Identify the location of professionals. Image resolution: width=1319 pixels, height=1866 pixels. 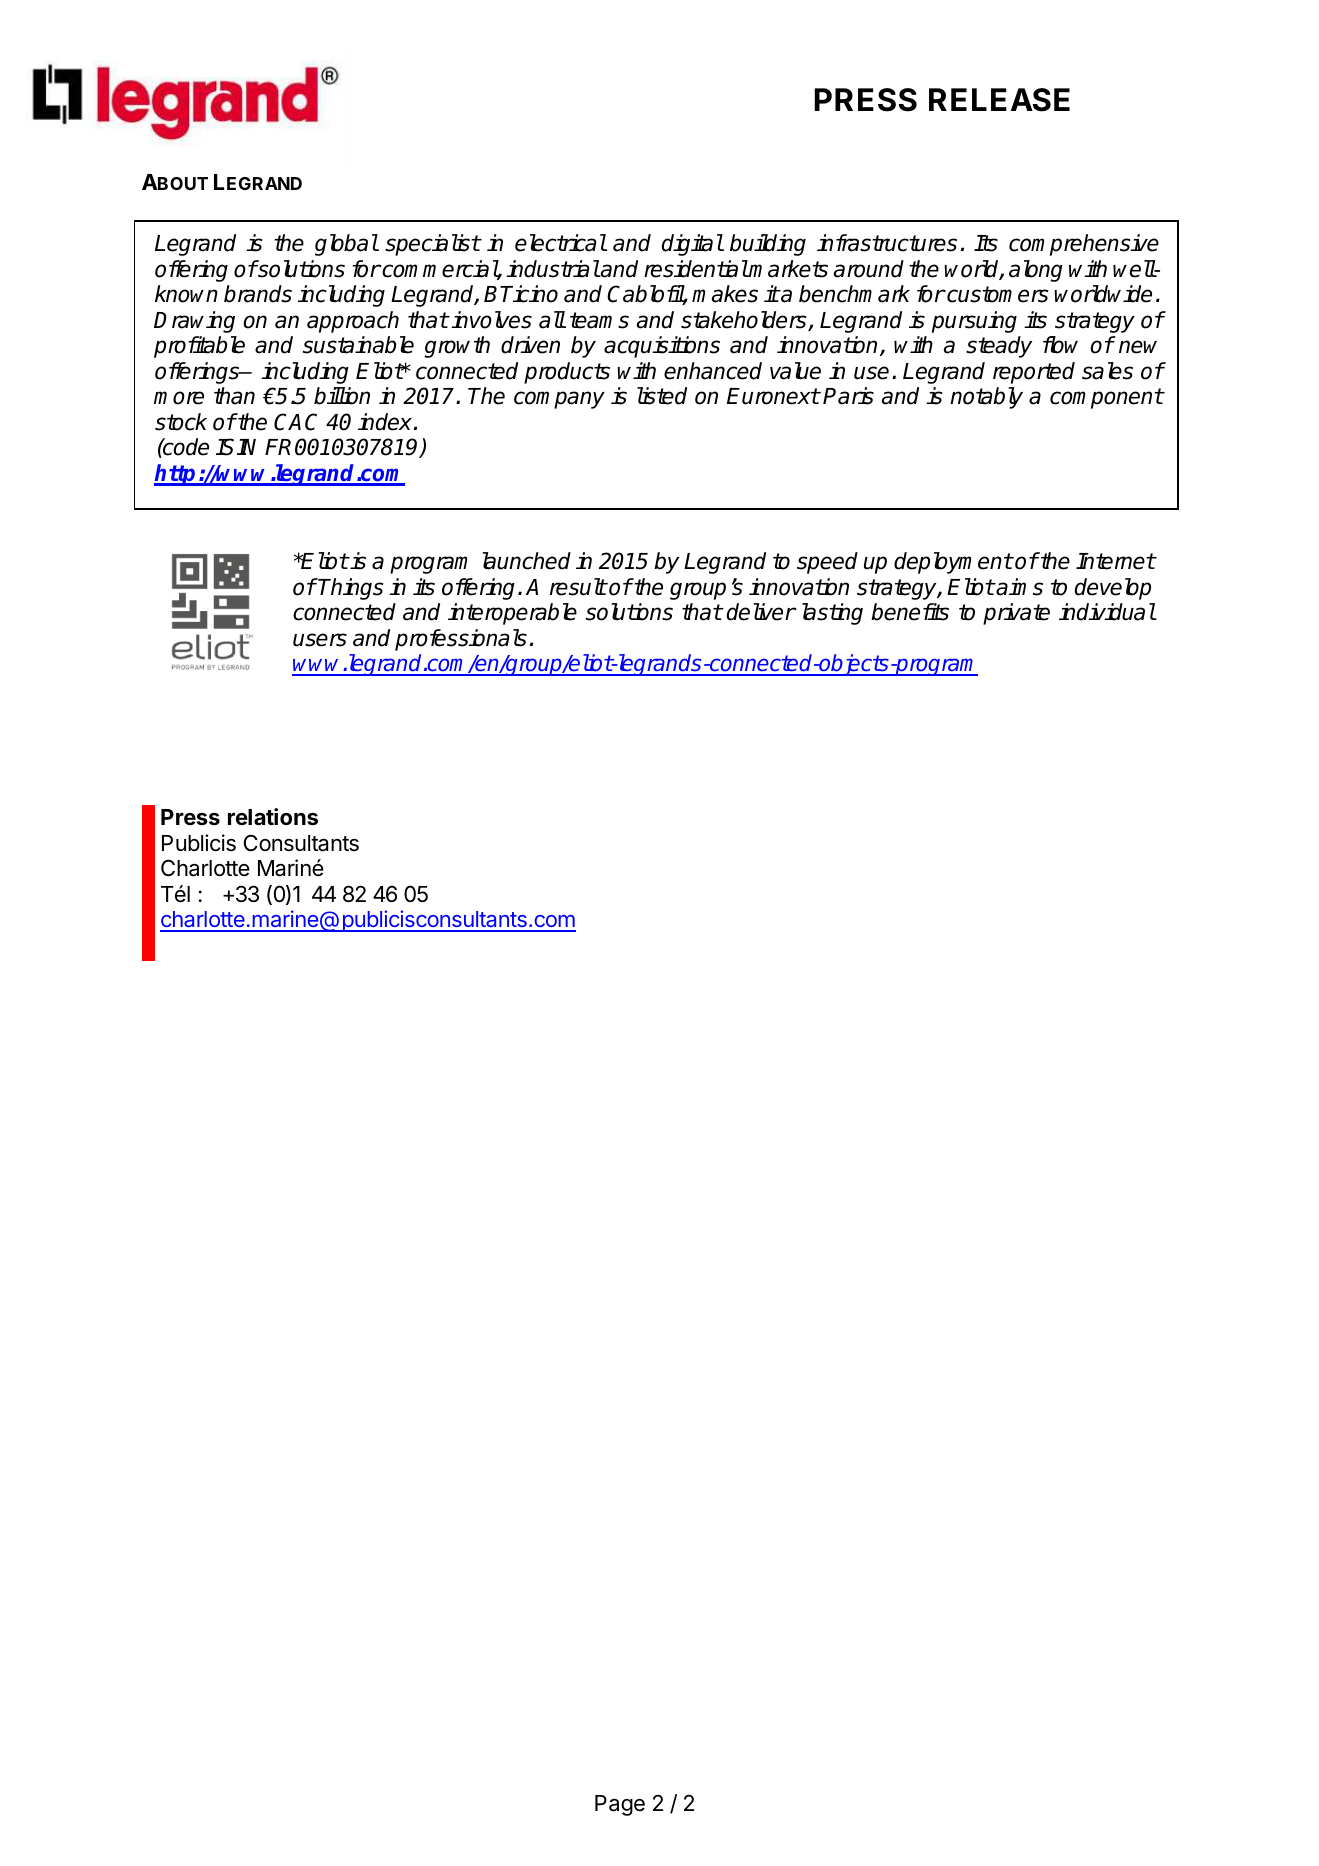
(461, 640).
